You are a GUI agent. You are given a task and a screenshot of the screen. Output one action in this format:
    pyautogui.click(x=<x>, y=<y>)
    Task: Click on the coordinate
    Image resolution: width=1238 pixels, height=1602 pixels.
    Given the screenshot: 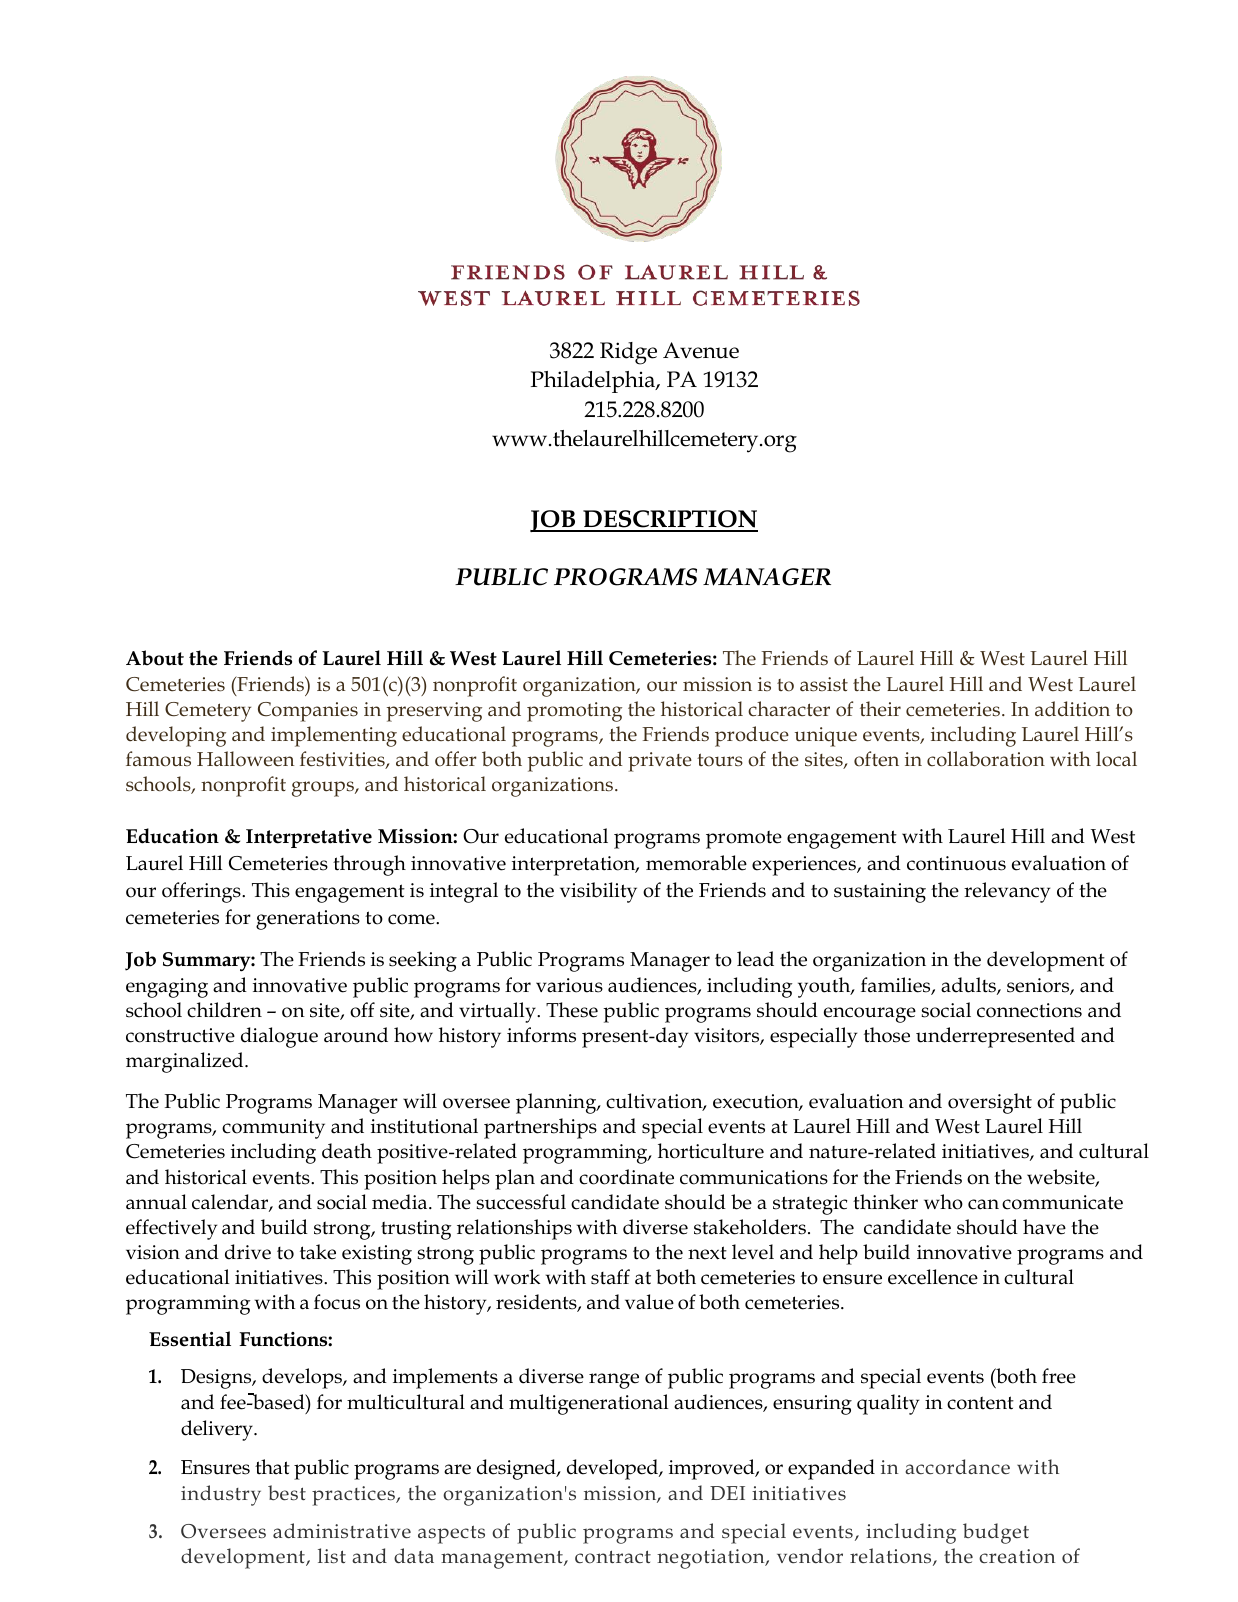 What is the action you would take?
    pyautogui.click(x=626, y=1177)
